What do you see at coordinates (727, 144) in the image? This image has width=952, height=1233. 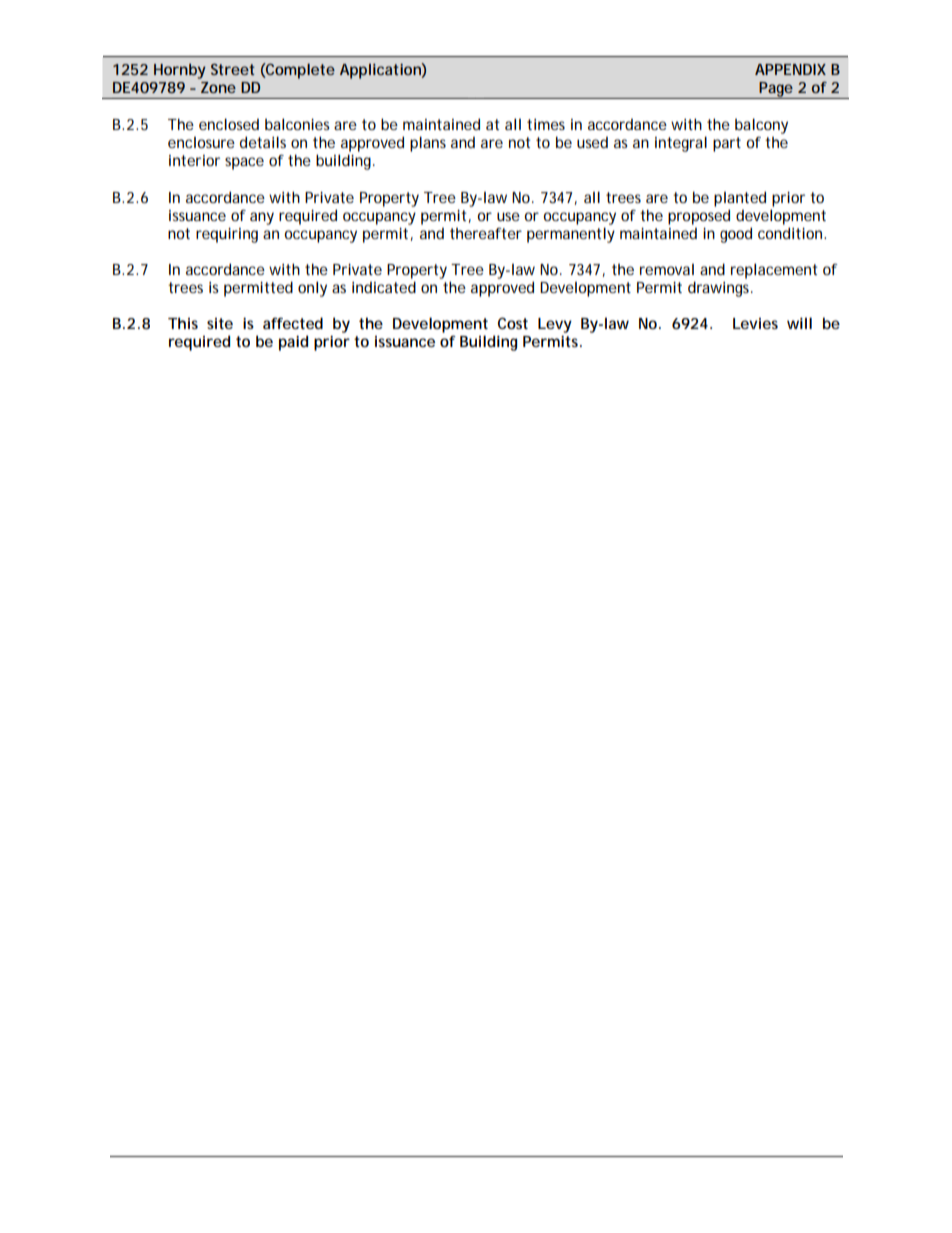 I see `part` at bounding box center [727, 144].
